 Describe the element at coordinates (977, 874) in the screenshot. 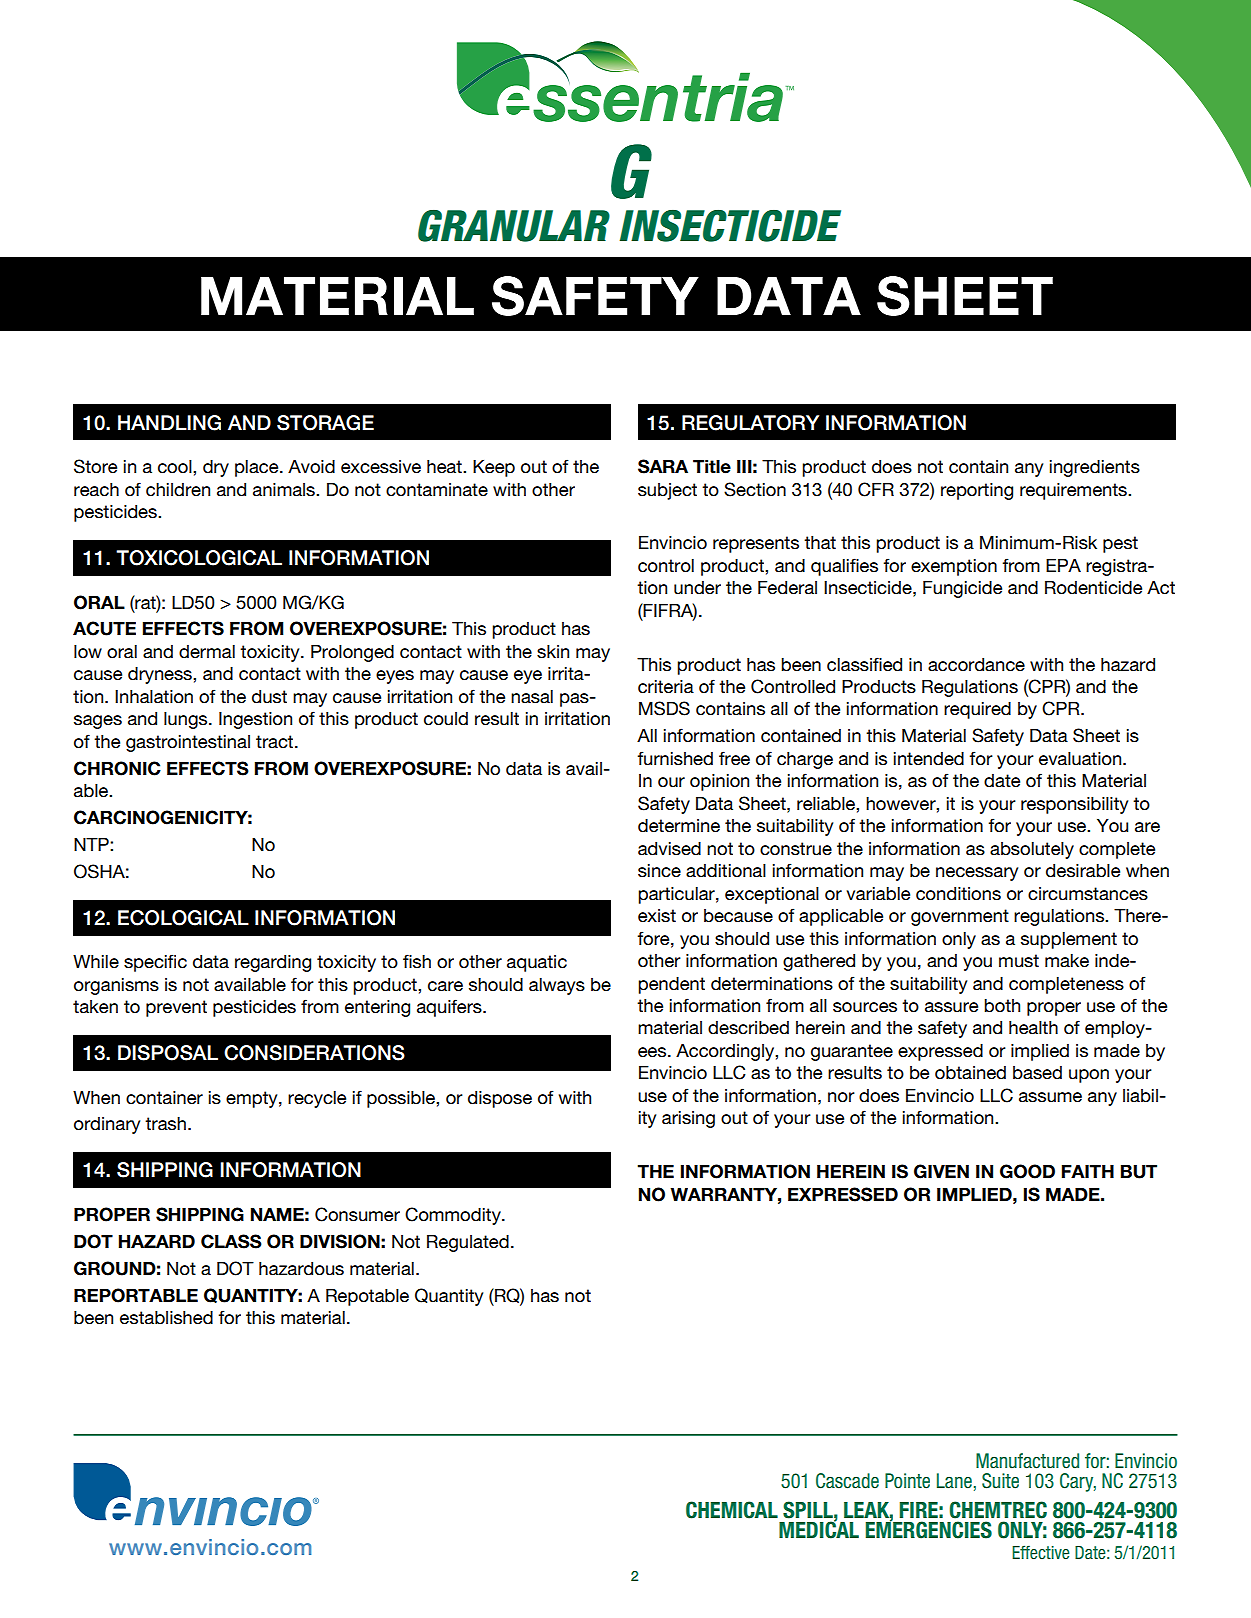

I see `necessary` at that location.
